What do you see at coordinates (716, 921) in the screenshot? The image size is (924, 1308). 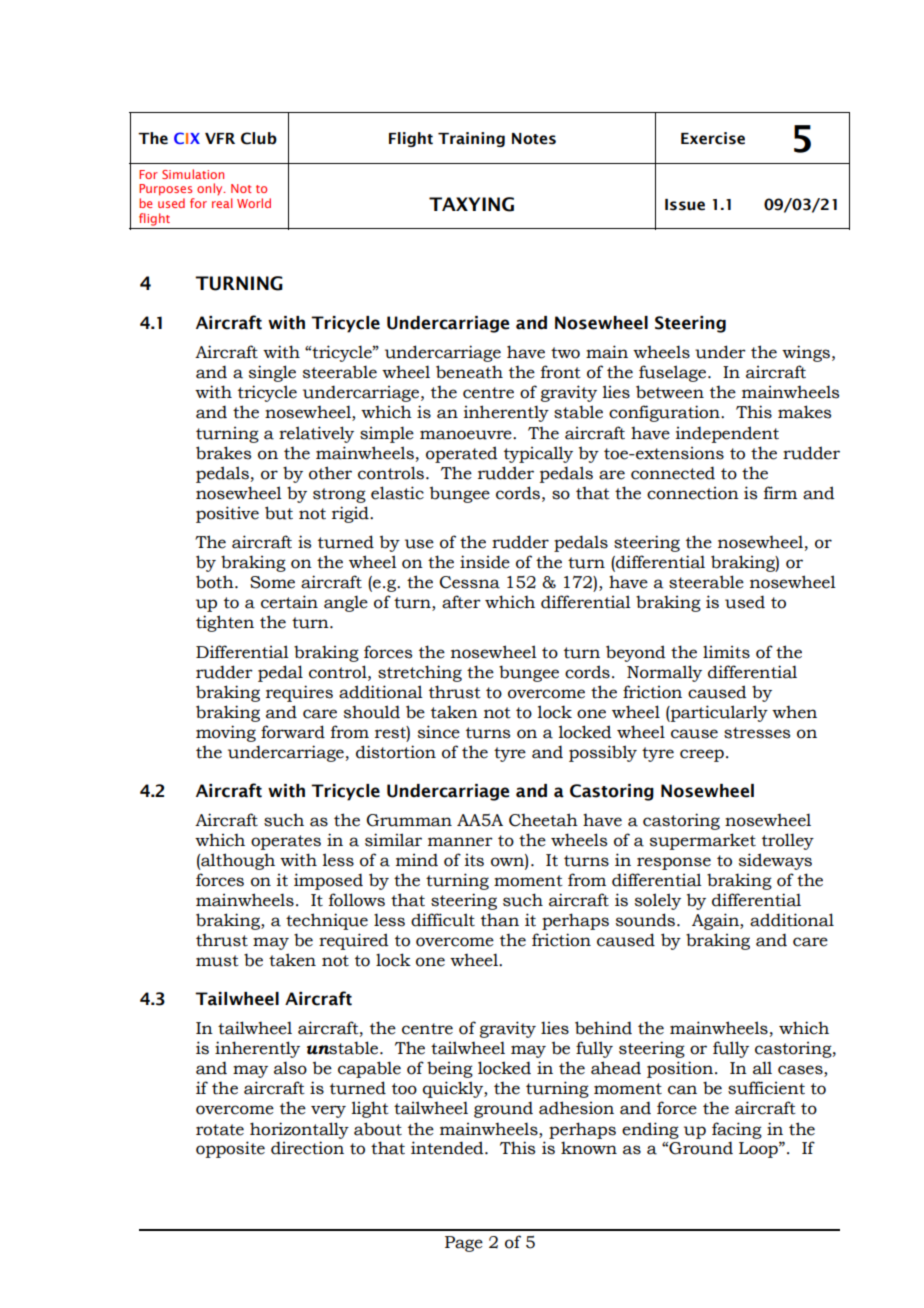 I see `Again` at bounding box center [716, 921].
